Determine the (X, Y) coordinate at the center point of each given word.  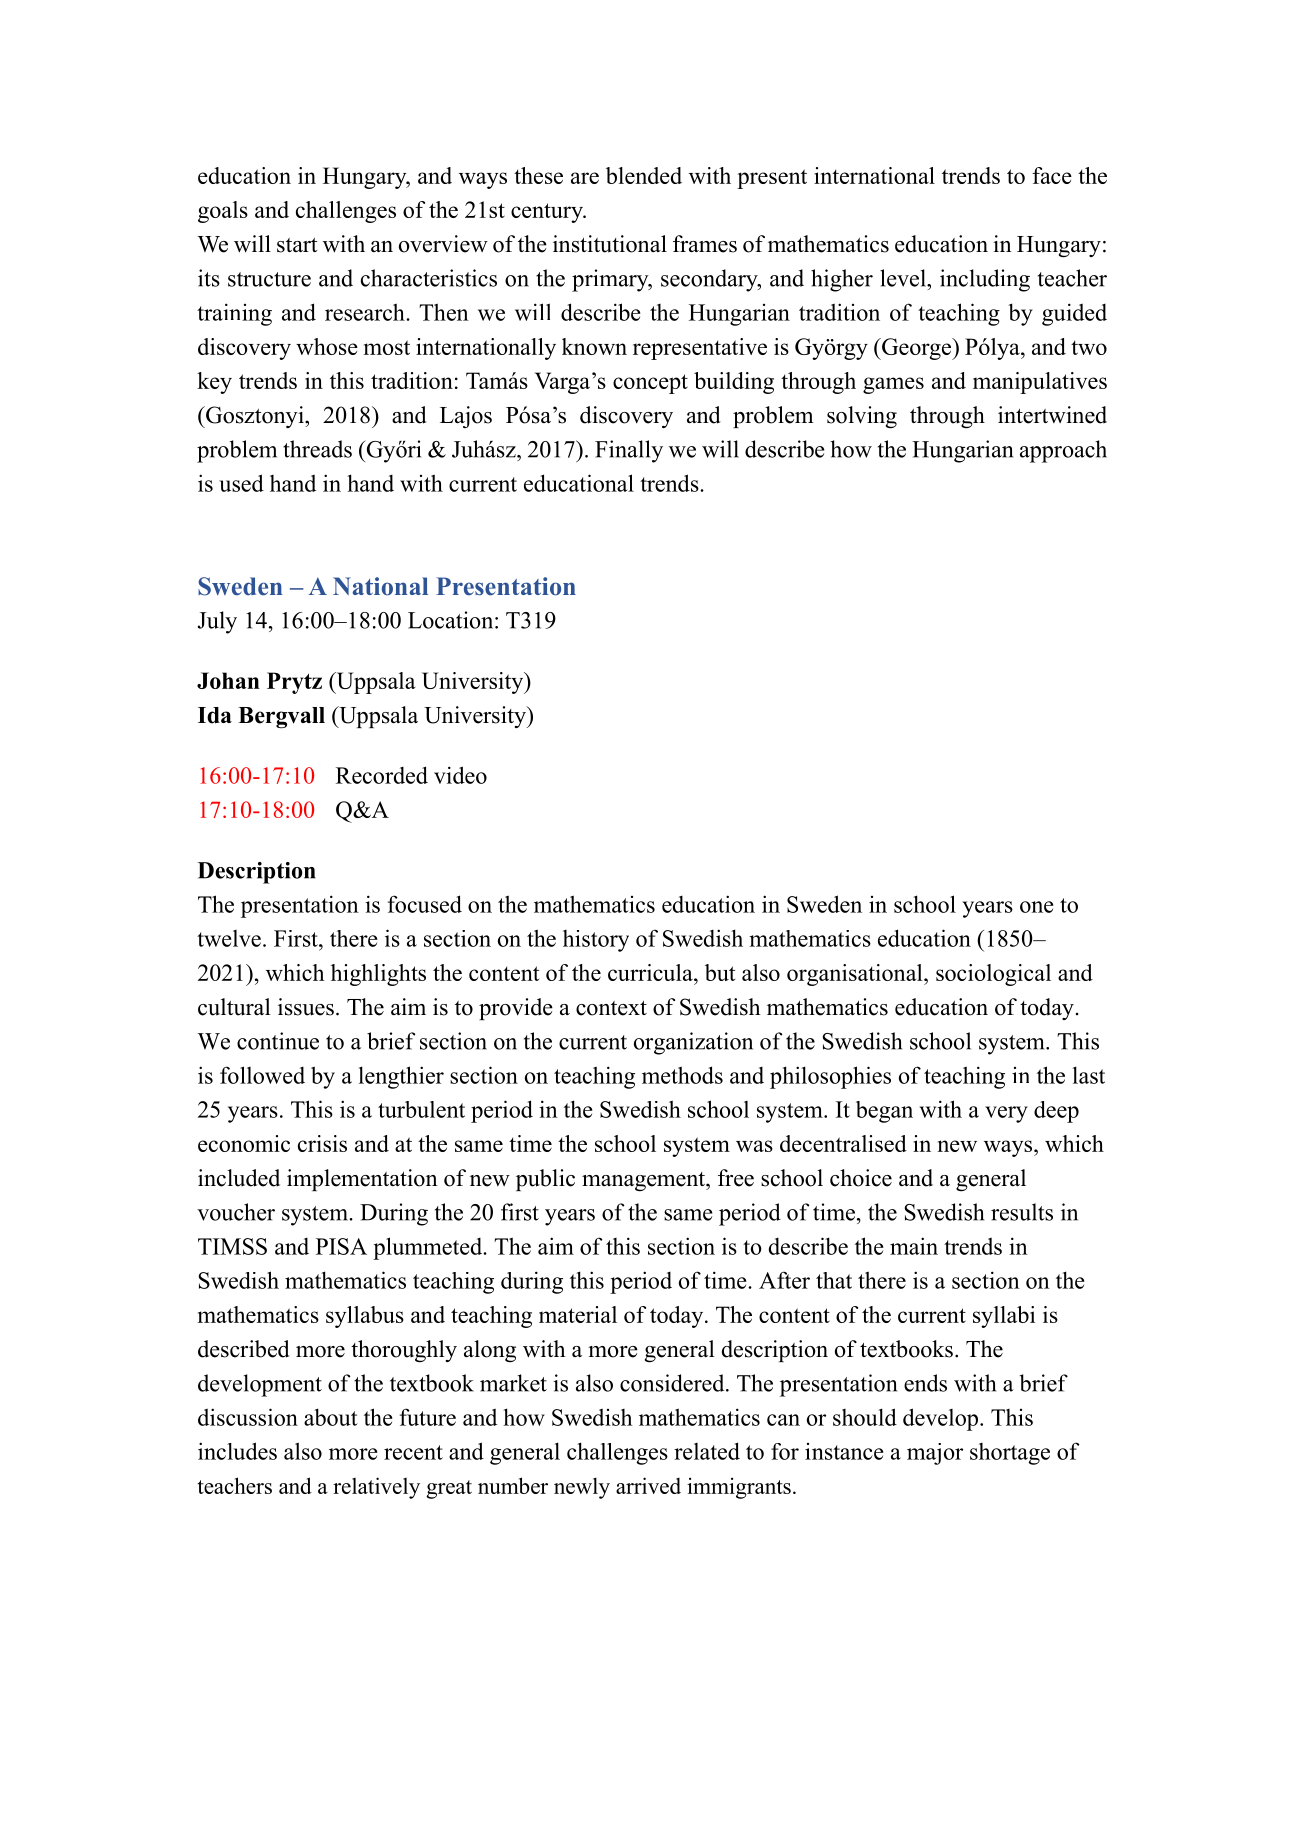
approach (1063, 451)
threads (317, 449)
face (1052, 175)
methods (682, 1075)
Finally (629, 451)
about (331, 1417)
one (1037, 907)
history (596, 941)
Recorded (382, 775)
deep (1056, 1112)
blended (644, 175)
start (297, 245)
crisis (322, 1143)
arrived (648, 1485)
